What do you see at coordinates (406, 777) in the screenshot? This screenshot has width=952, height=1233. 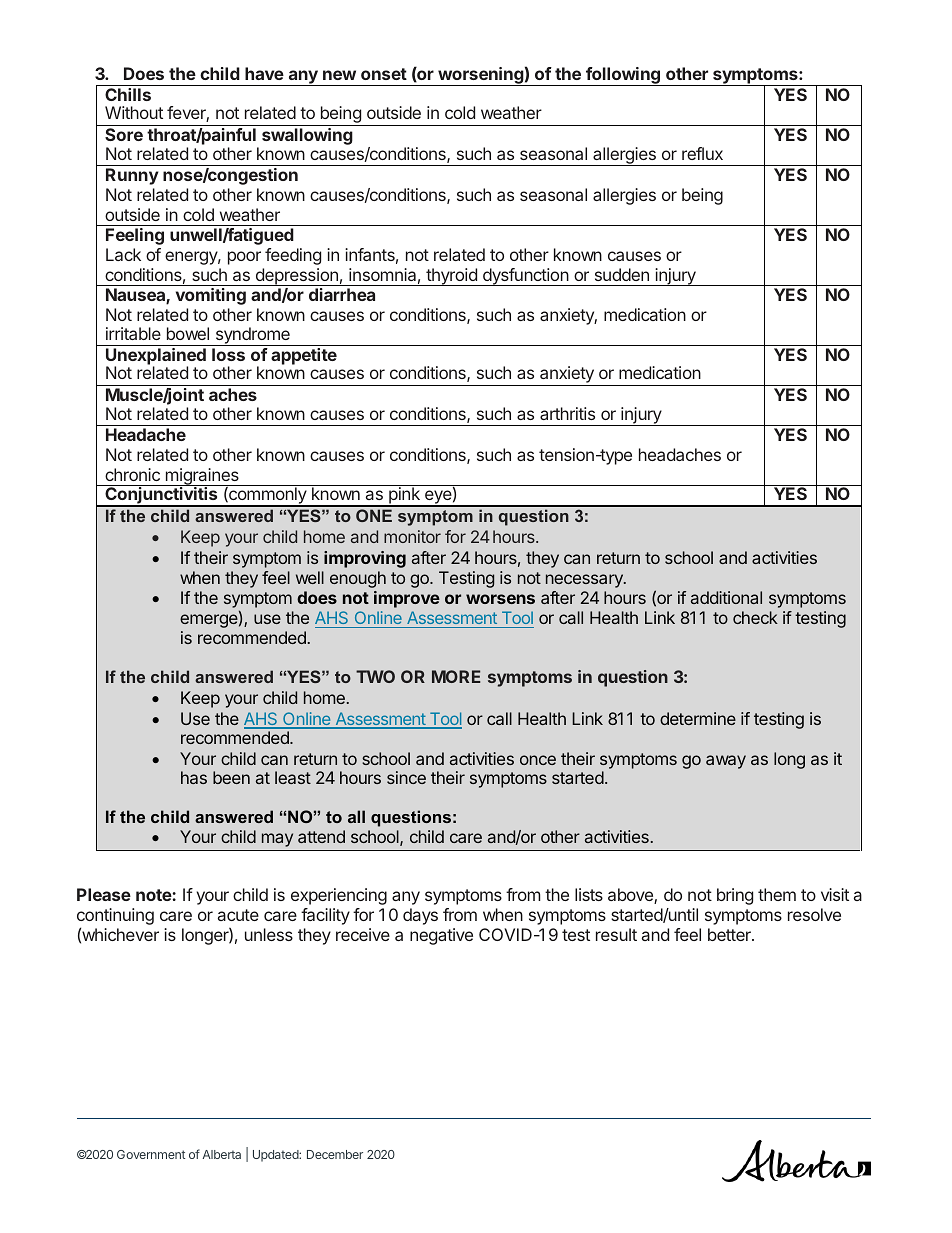 I see `since` at bounding box center [406, 777].
